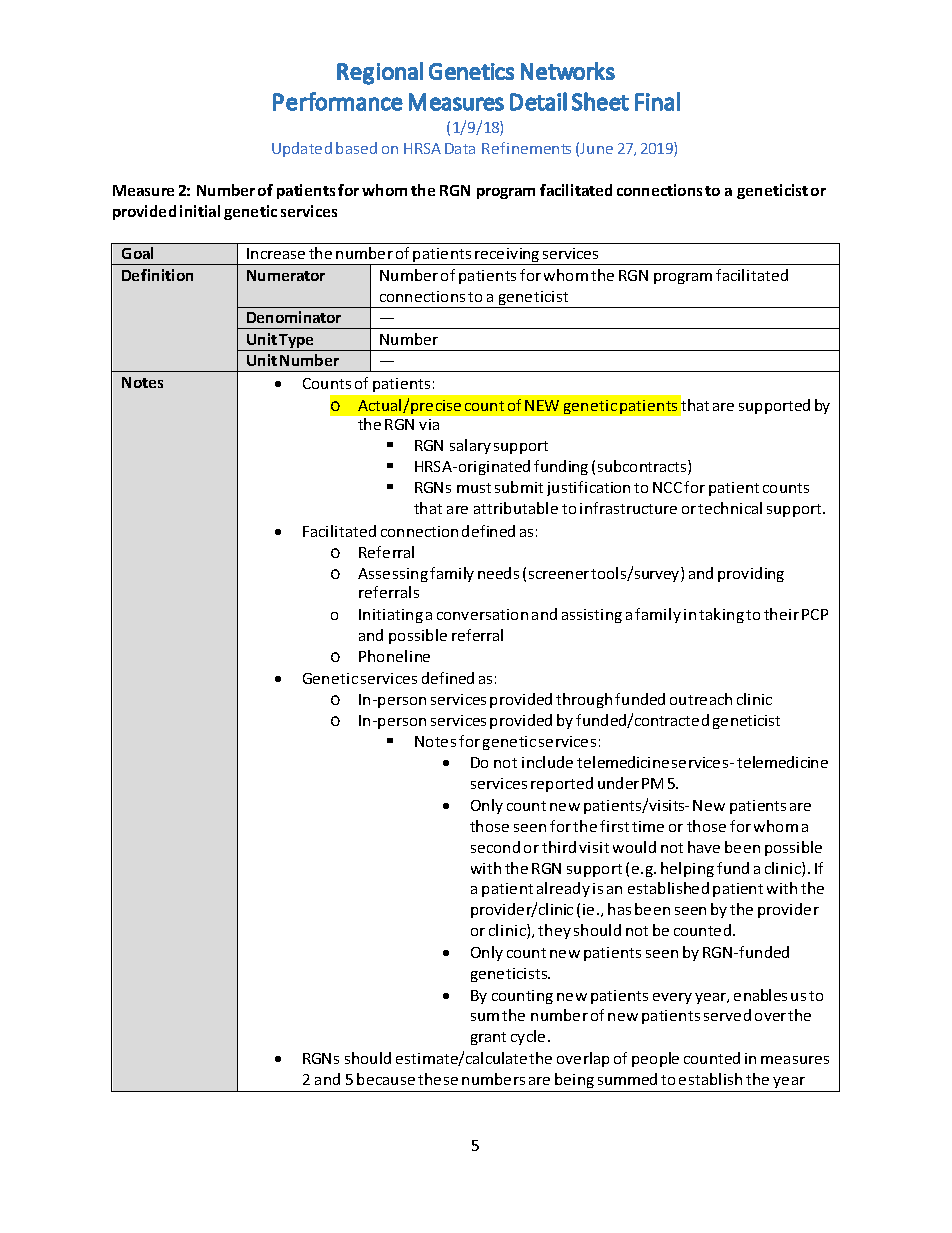  I want to click on Updated, so click(302, 149).
